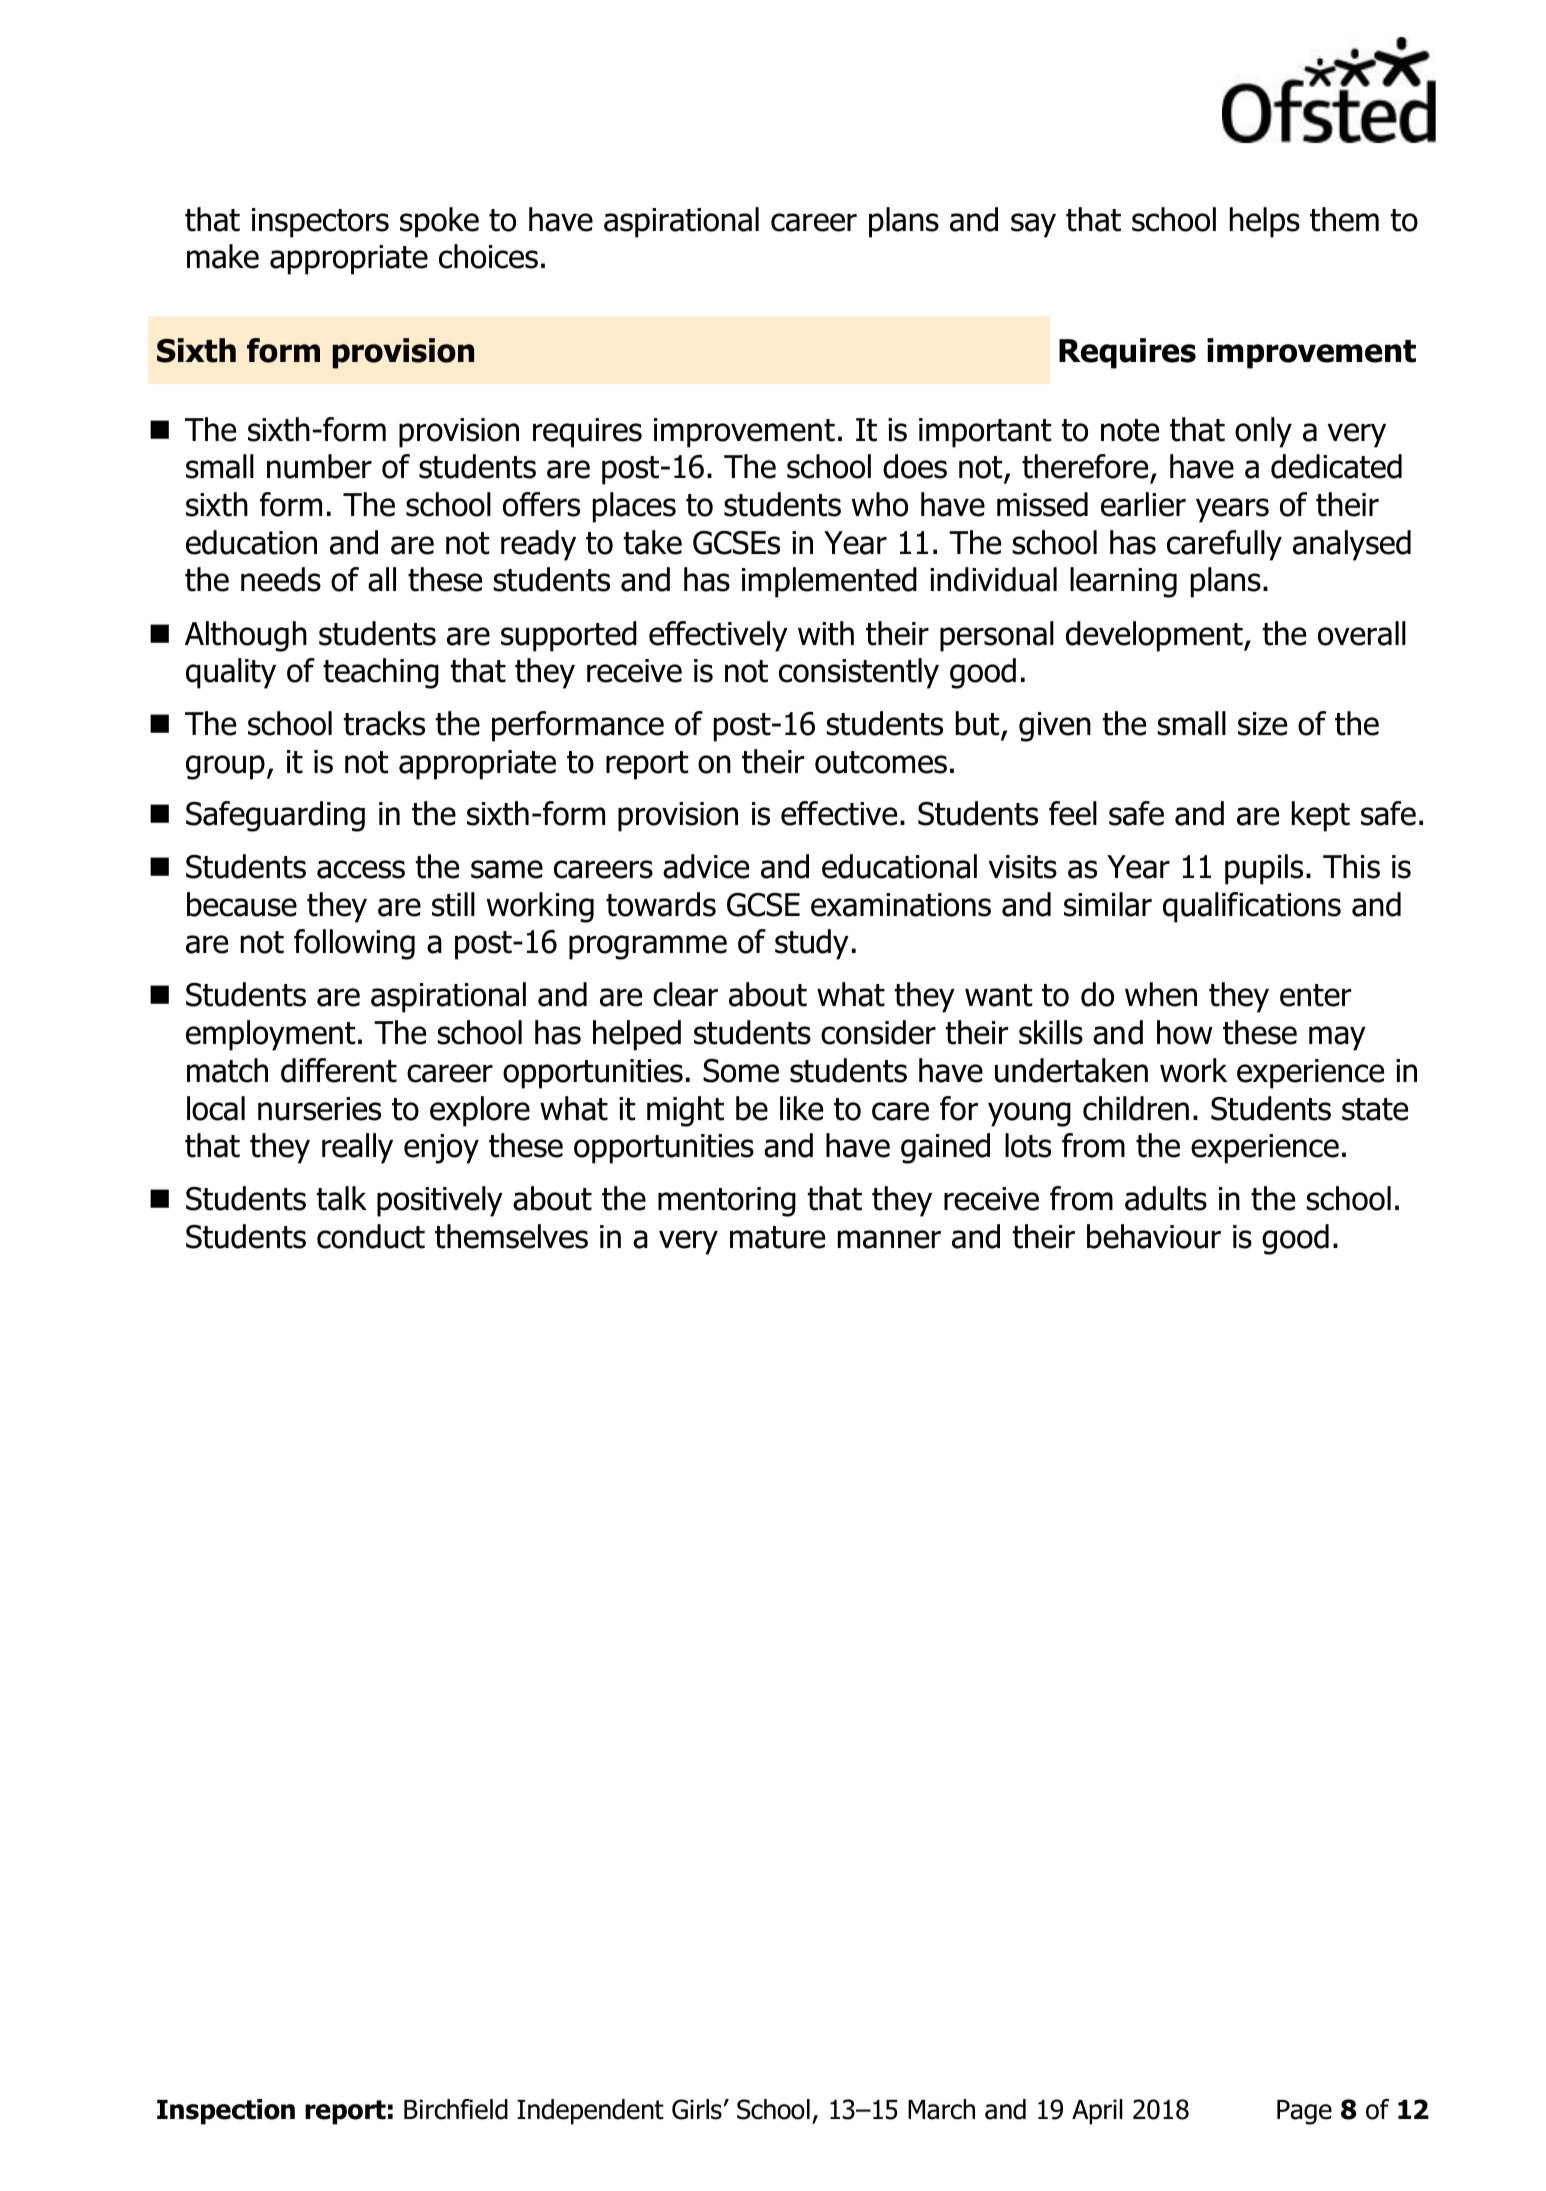 The image size is (1546, 2191). I want to click on Inspection, so click(226, 2112).
